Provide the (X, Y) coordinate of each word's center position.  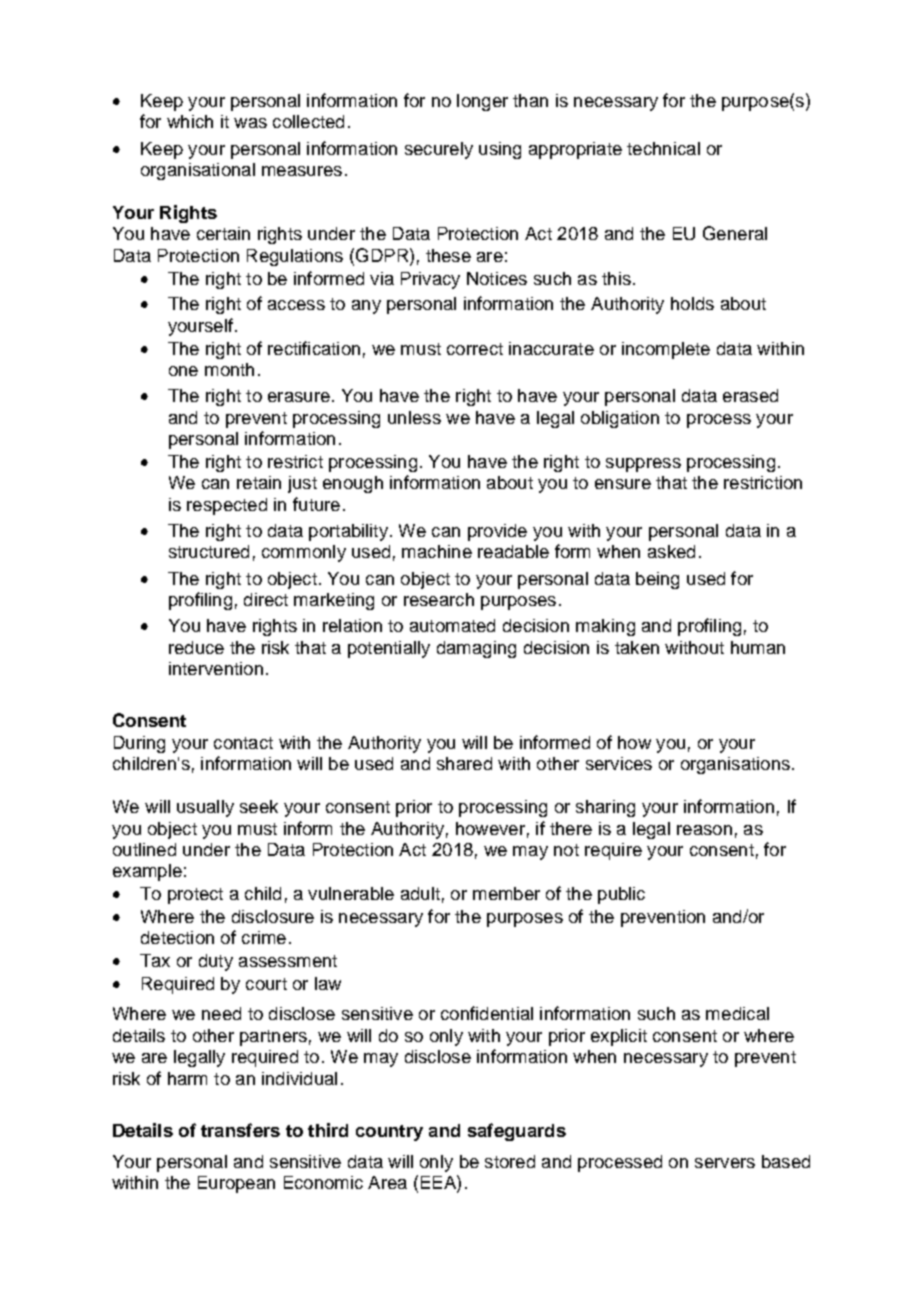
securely (439, 150)
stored (510, 1161)
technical (663, 148)
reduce (196, 647)
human (758, 647)
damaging (476, 649)
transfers (240, 1130)
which (190, 121)
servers (725, 1163)
